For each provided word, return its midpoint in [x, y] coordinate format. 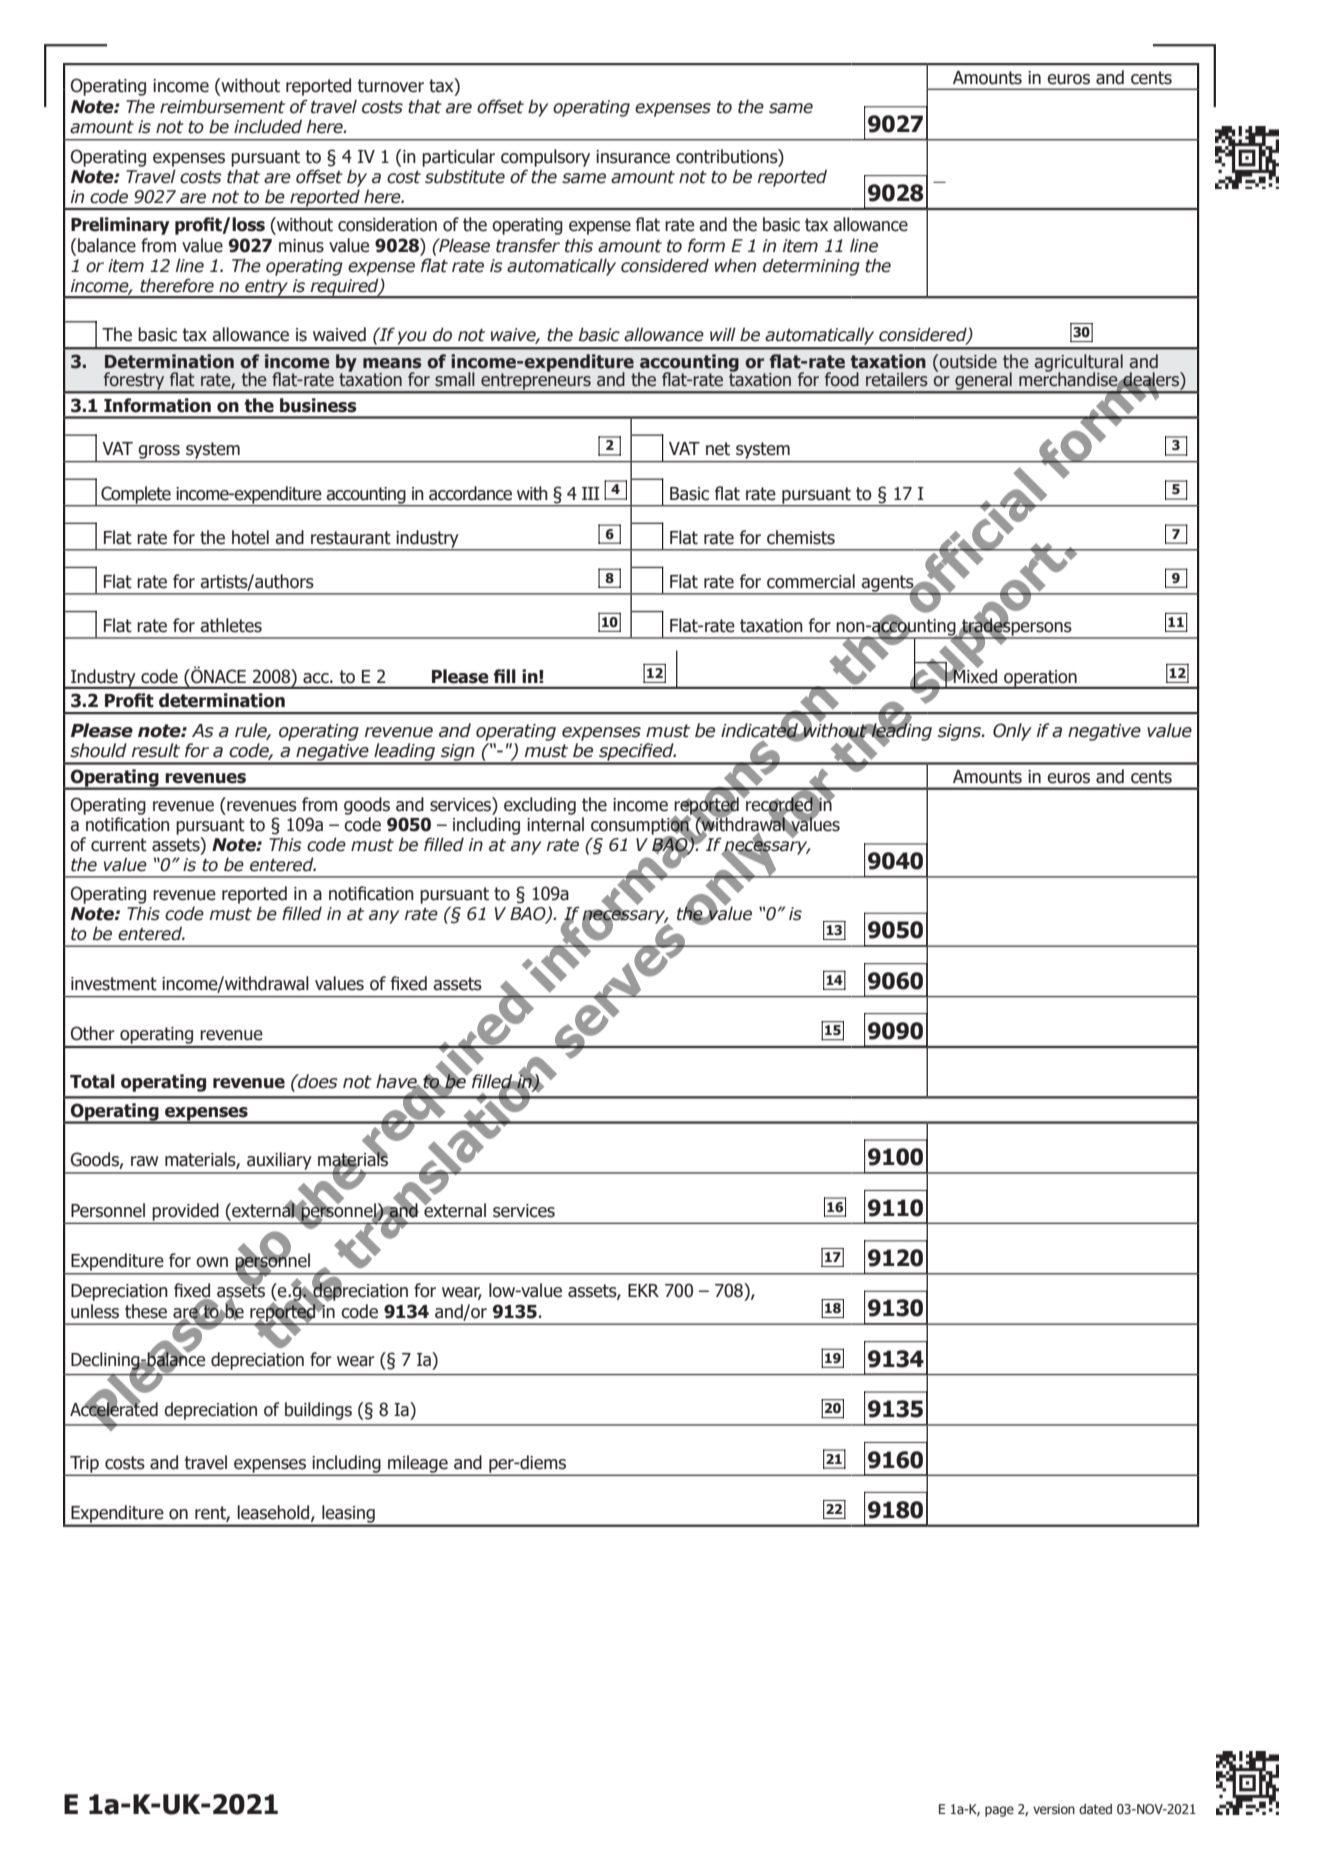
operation [1040, 679]
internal [555, 824]
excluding [540, 806]
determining [811, 267]
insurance [633, 157]
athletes [231, 625]
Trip [84, 1465]
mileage [418, 1465]
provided [186, 1213]
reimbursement [222, 106]
